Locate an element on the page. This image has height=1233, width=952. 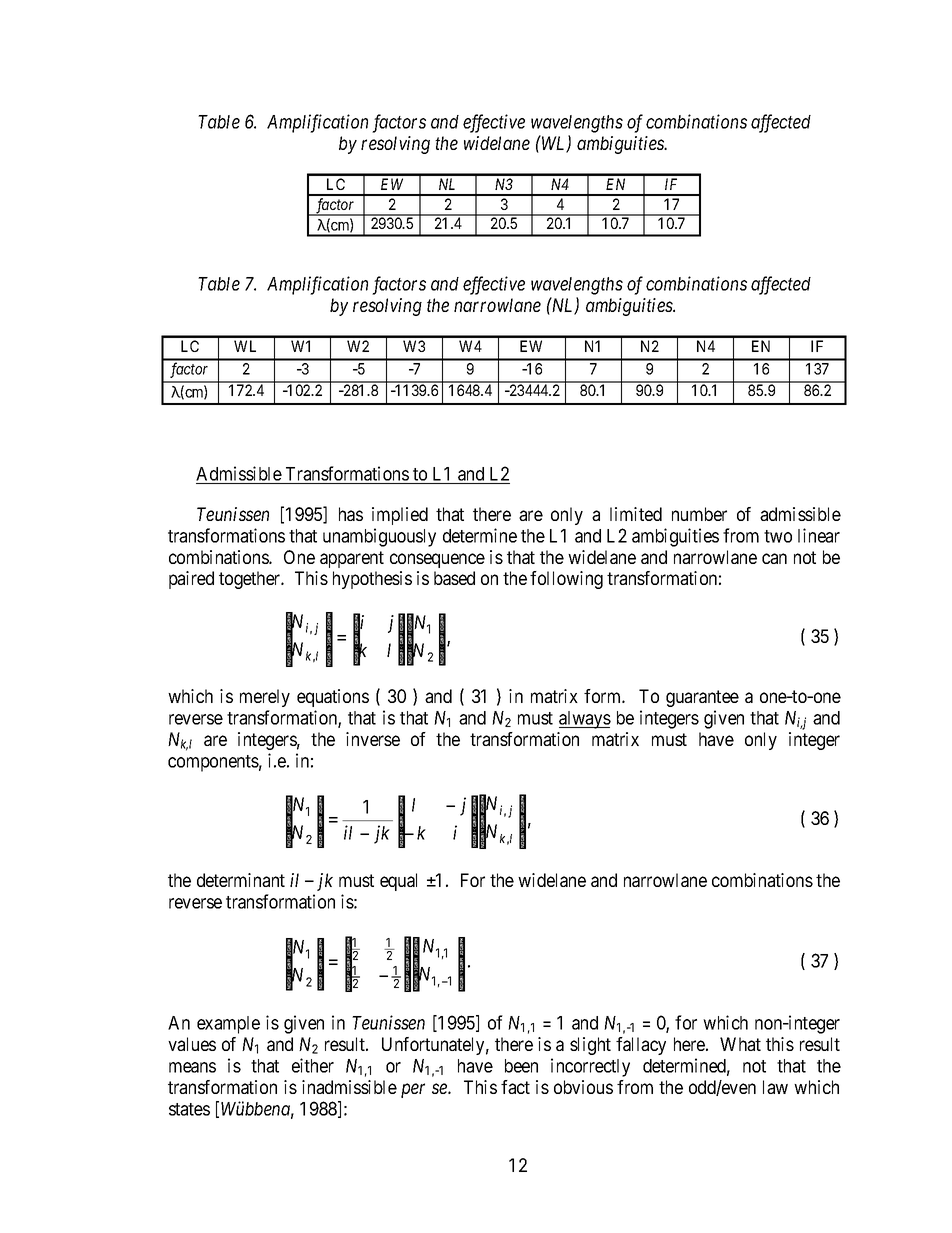
has is located at coordinates (351, 514).
